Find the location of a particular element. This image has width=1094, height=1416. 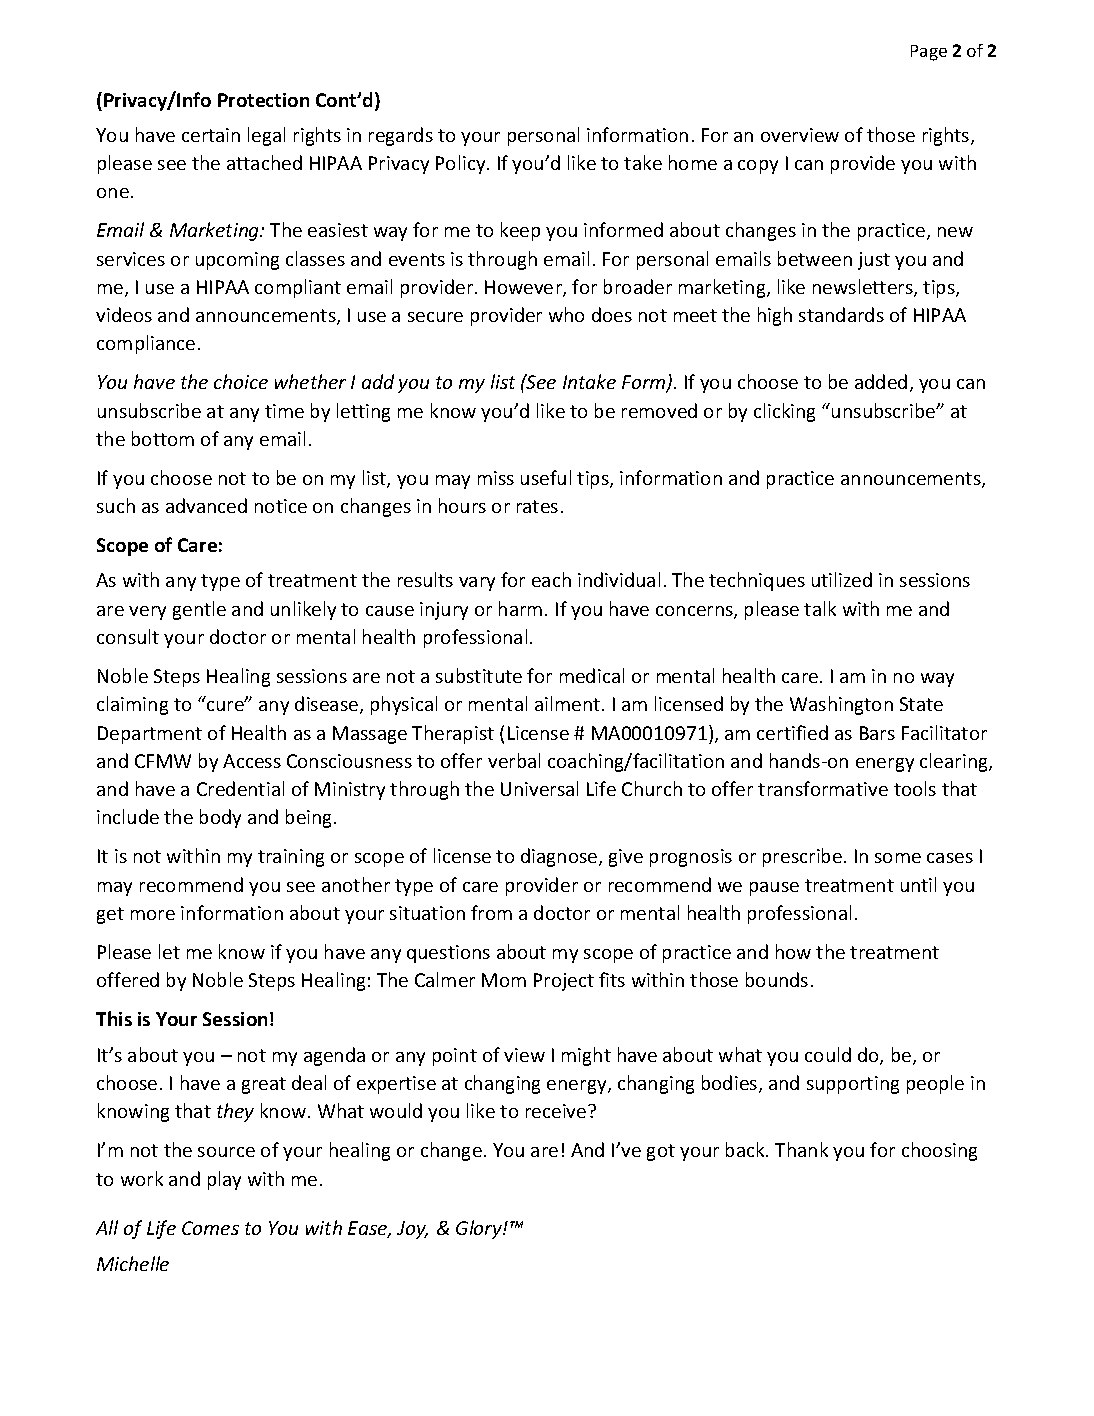

Bars is located at coordinates (877, 733).
